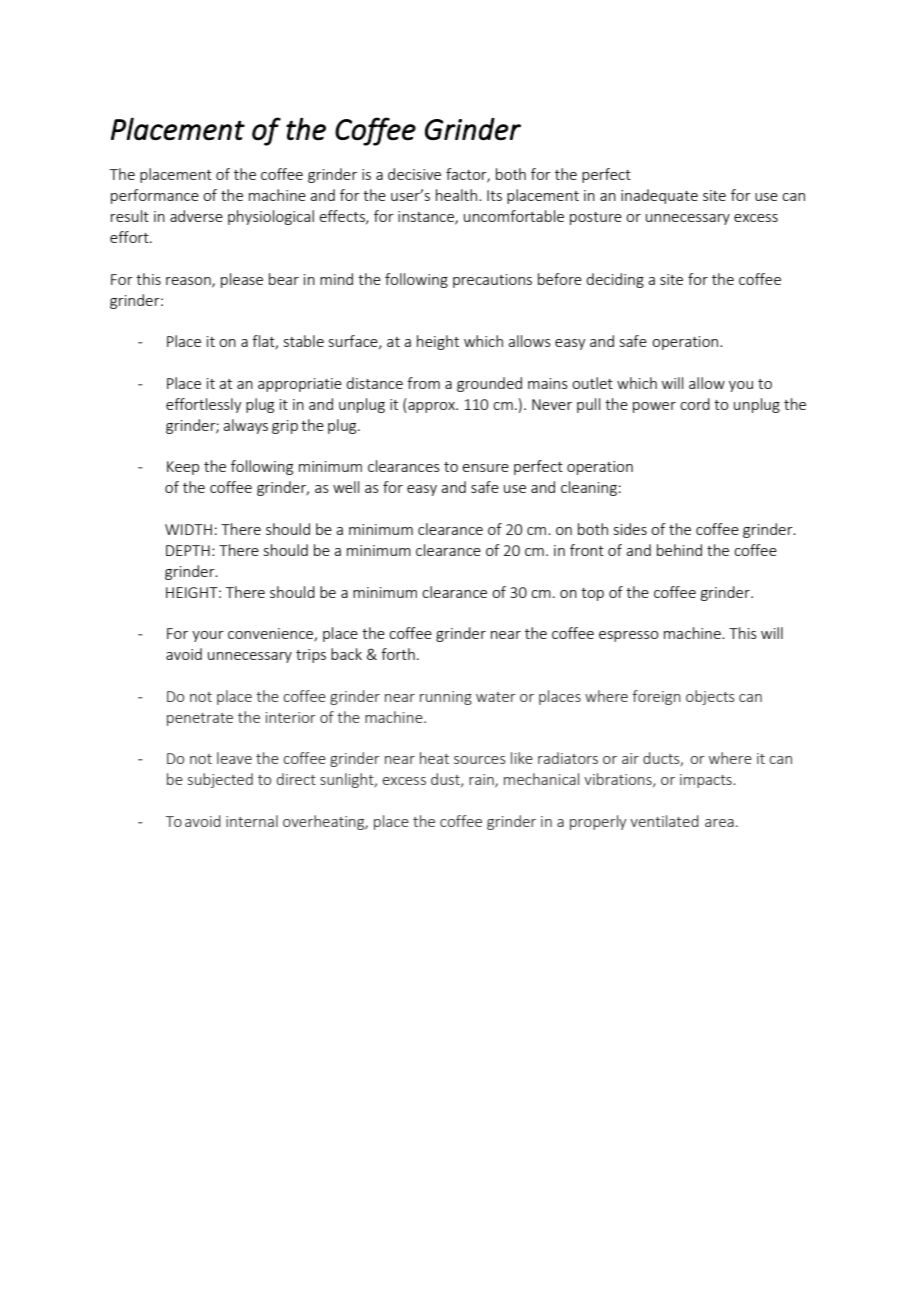 The height and width of the image is (1308, 924). What do you see at coordinates (431, 407) in the image?
I see `approx` at bounding box center [431, 407].
